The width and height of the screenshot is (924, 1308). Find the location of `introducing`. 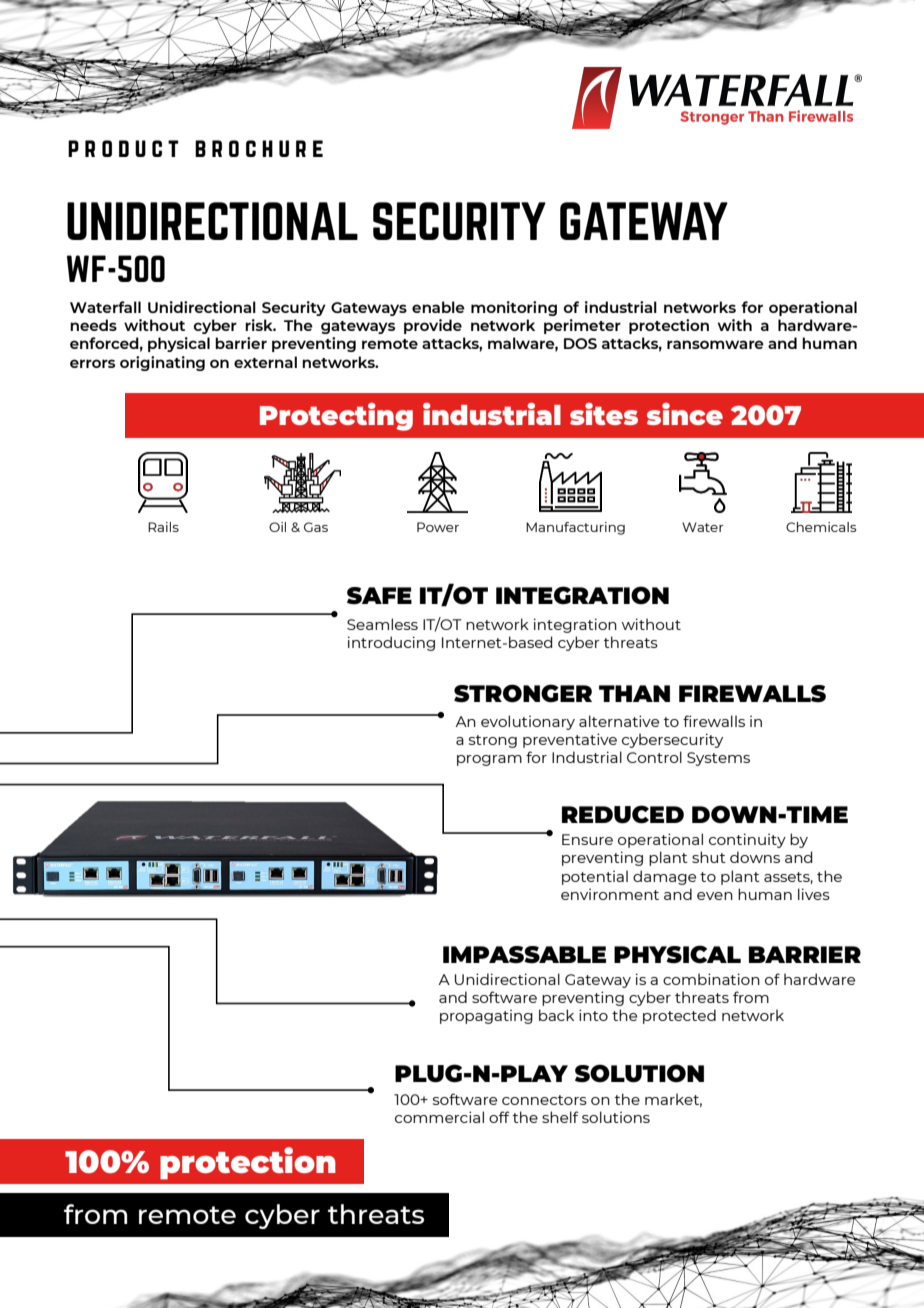

introducing is located at coordinates (391, 643).
